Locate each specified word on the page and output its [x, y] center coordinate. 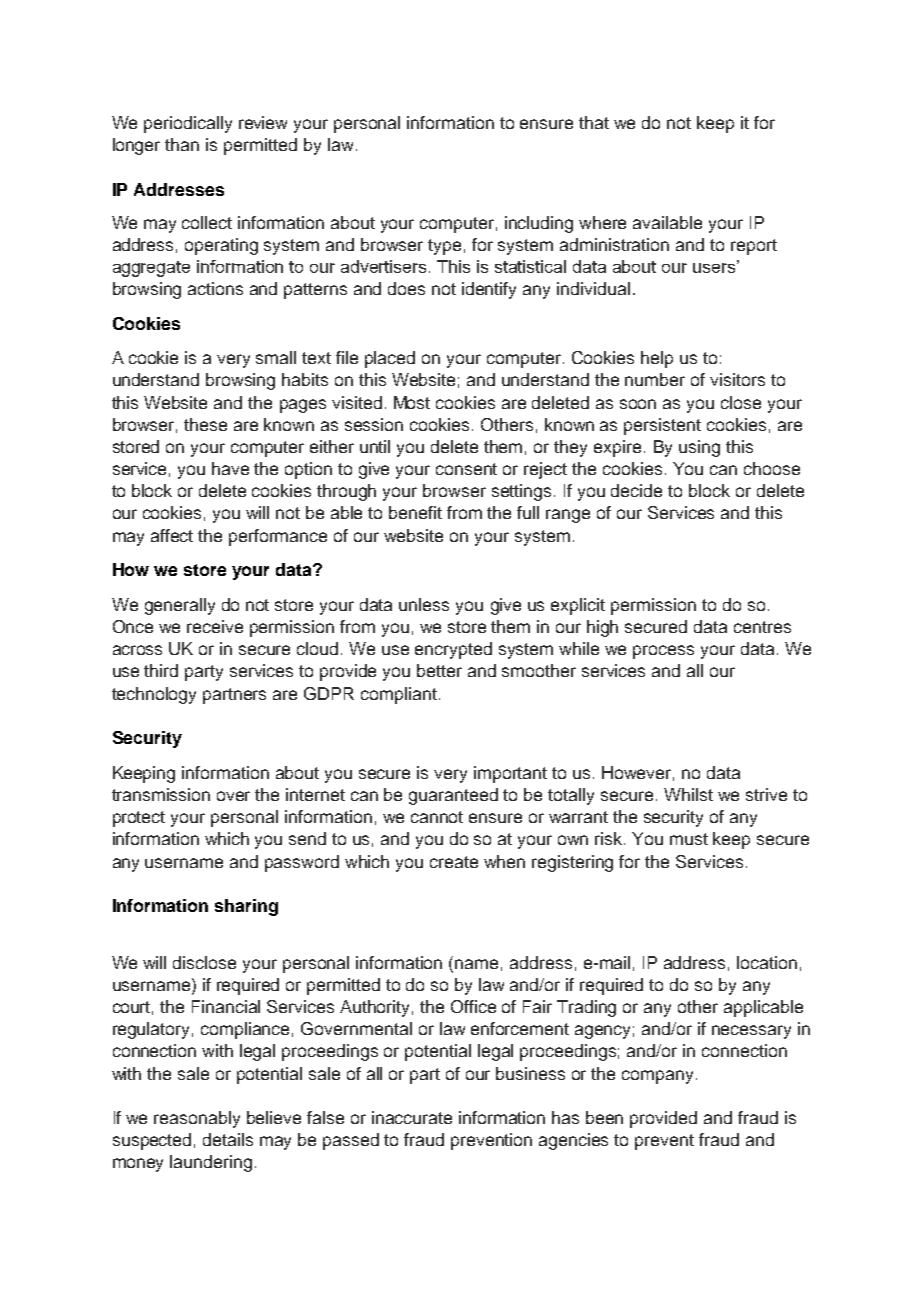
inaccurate [412, 1117]
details [228, 1139]
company [659, 1077]
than [182, 144]
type [444, 247]
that [594, 122]
